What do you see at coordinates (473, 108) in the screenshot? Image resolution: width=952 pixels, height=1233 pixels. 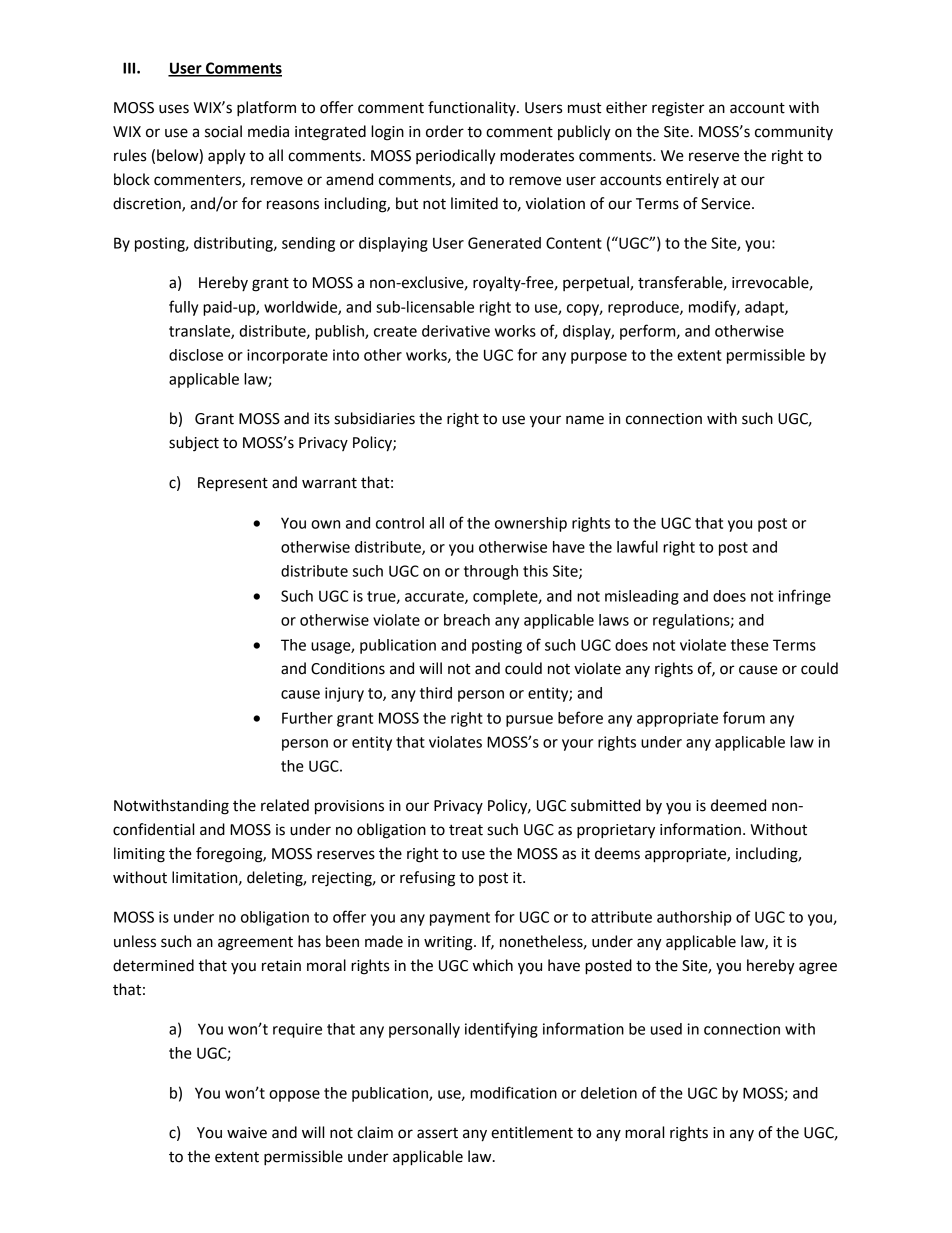 I see `functionality` at bounding box center [473, 108].
